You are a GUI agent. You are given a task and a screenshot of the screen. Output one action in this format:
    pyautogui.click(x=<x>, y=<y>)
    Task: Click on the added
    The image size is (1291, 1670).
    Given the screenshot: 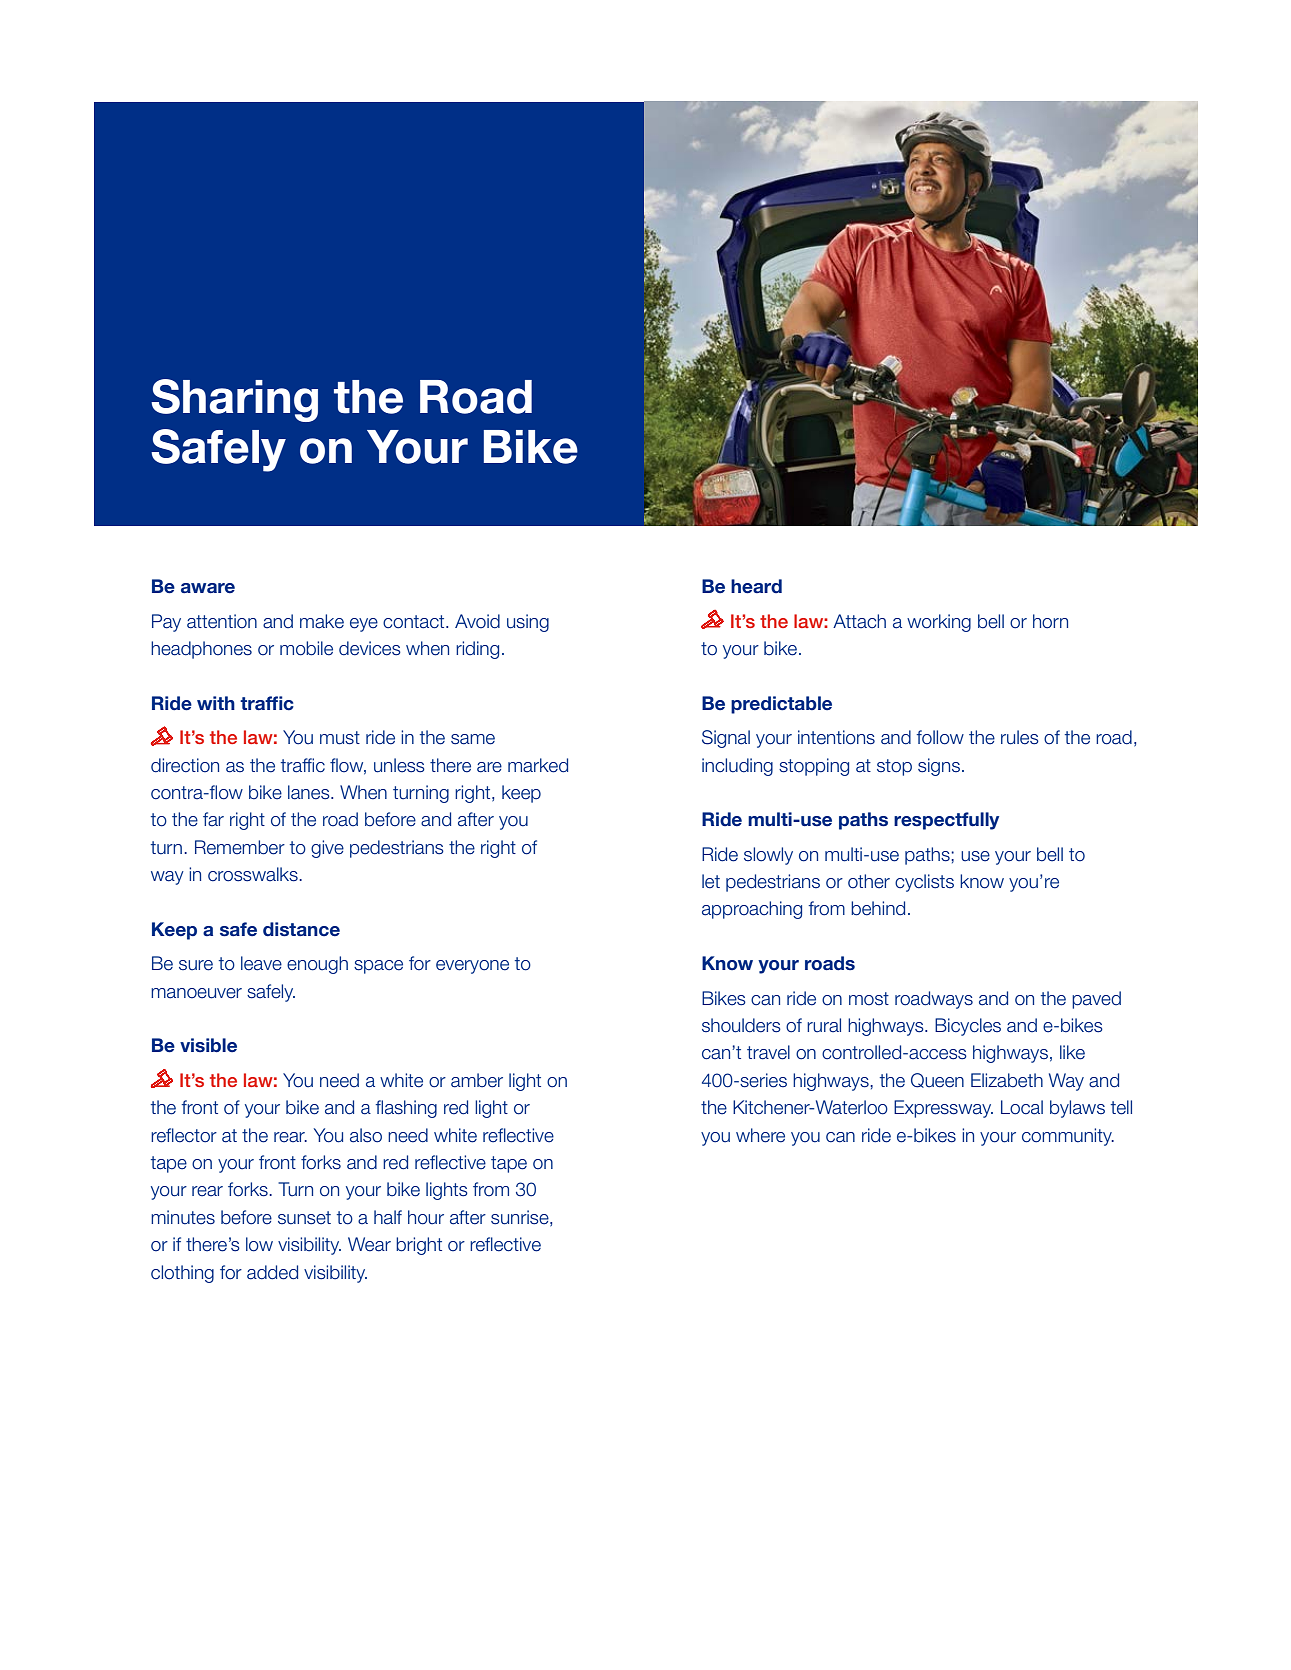 What is the action you would take?
    pyautogui.click(x=272, y=1272)
